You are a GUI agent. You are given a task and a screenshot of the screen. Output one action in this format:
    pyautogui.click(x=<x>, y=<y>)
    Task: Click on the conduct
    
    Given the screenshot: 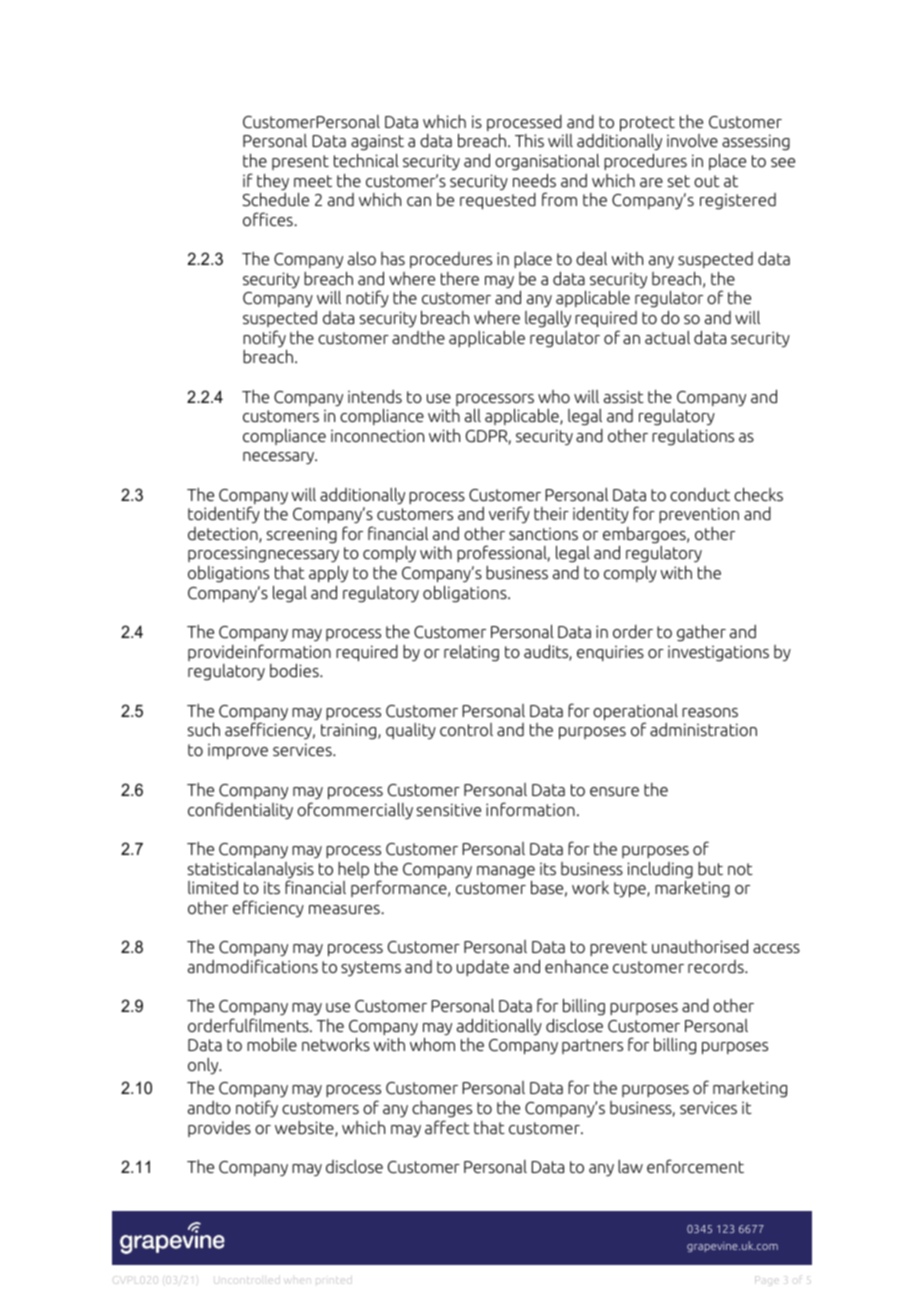 What is the action you would take?
    pyautogui.click(x=700, y=494)
